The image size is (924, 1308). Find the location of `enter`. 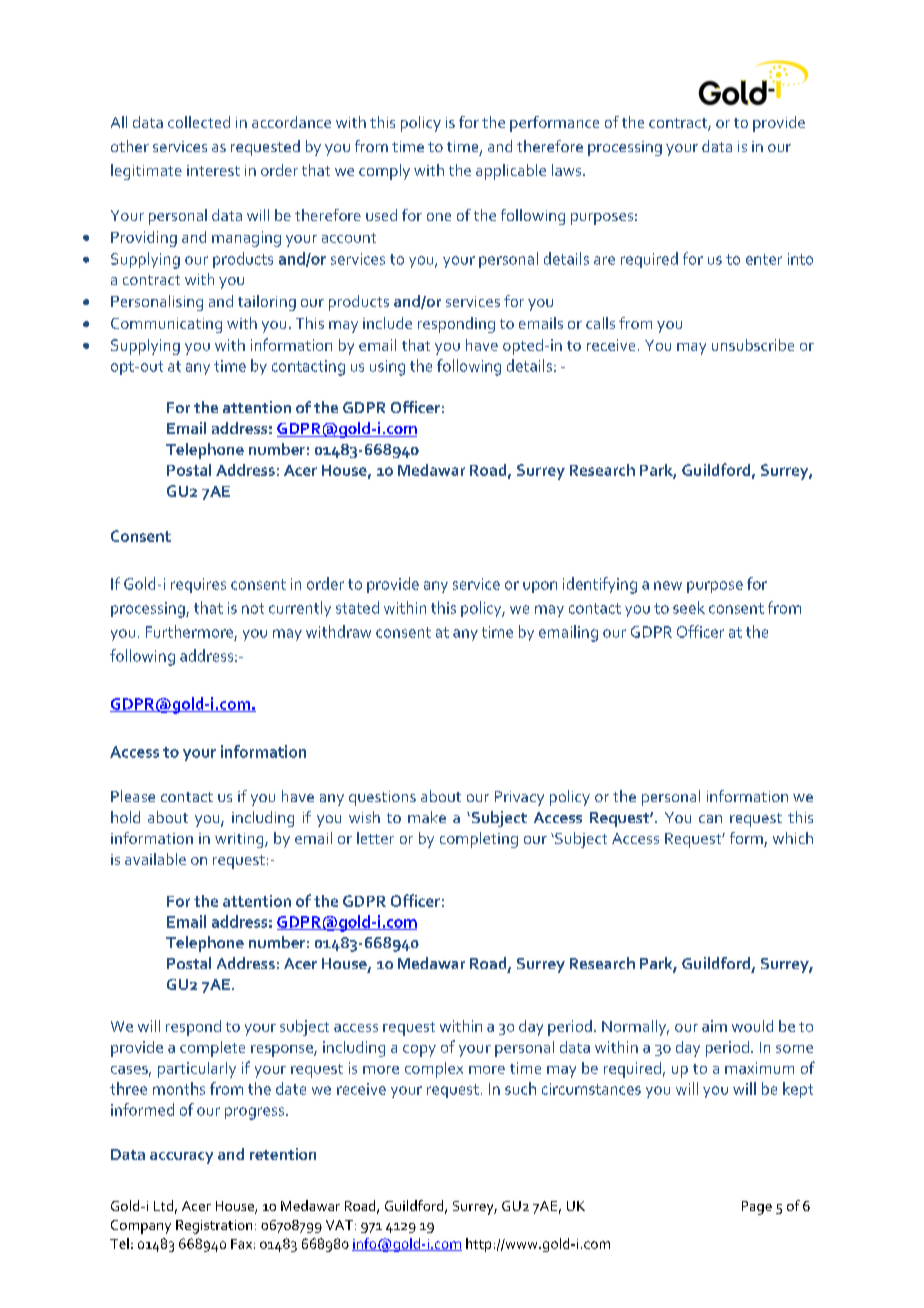

enter is located at coordinates (764, 259).
